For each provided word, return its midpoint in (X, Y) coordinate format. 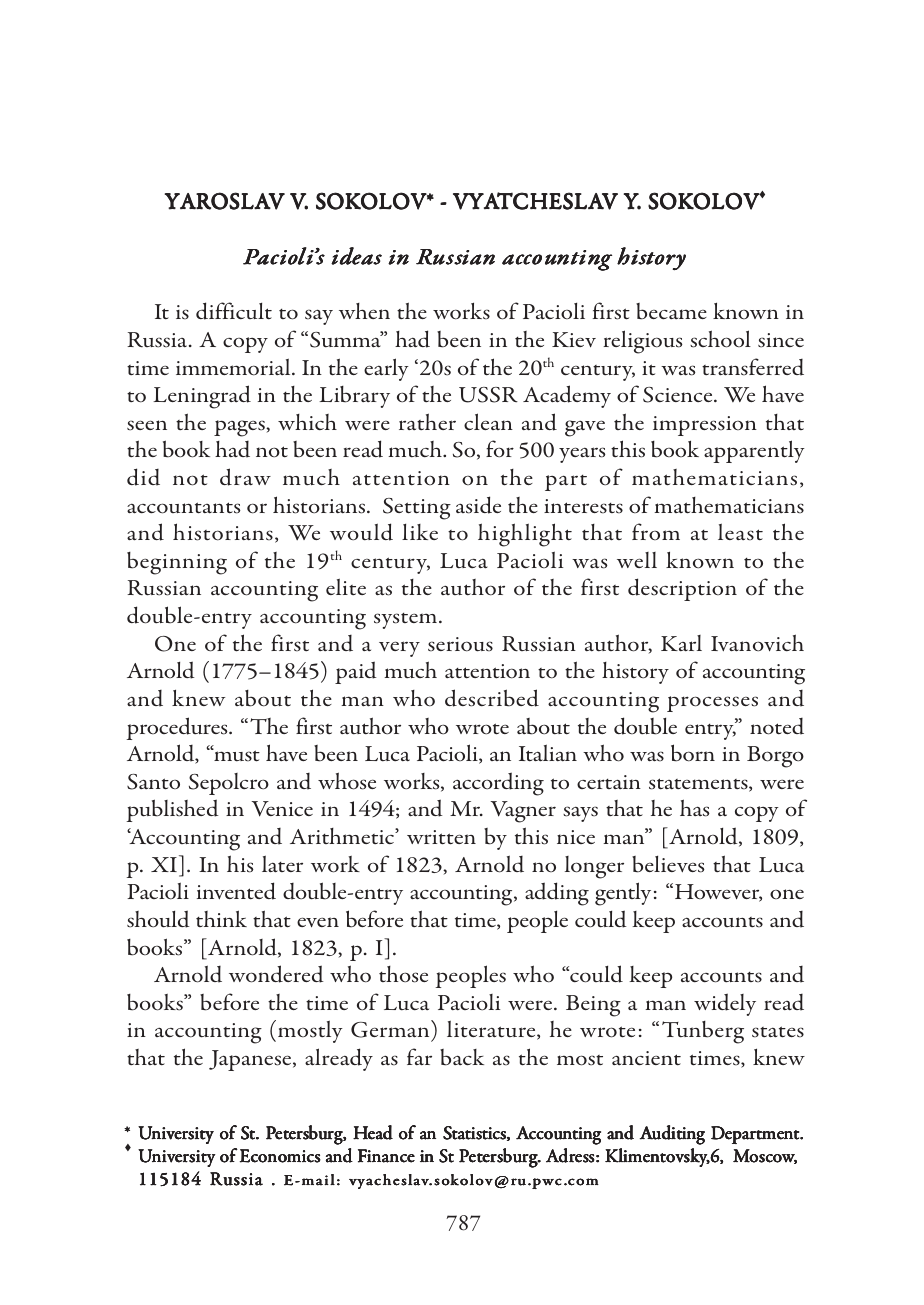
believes (668, 864)
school (720, 339)
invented (236, 891)
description (682, 589)
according (498, 784)
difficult (234, 311)
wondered (276, 974)
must (236, 755)
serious (460, 644)
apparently (754, 451)
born (693, 753)
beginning (177, 563)
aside (478, 505)
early (386, 369)
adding (557, 894)
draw (245, 477)
